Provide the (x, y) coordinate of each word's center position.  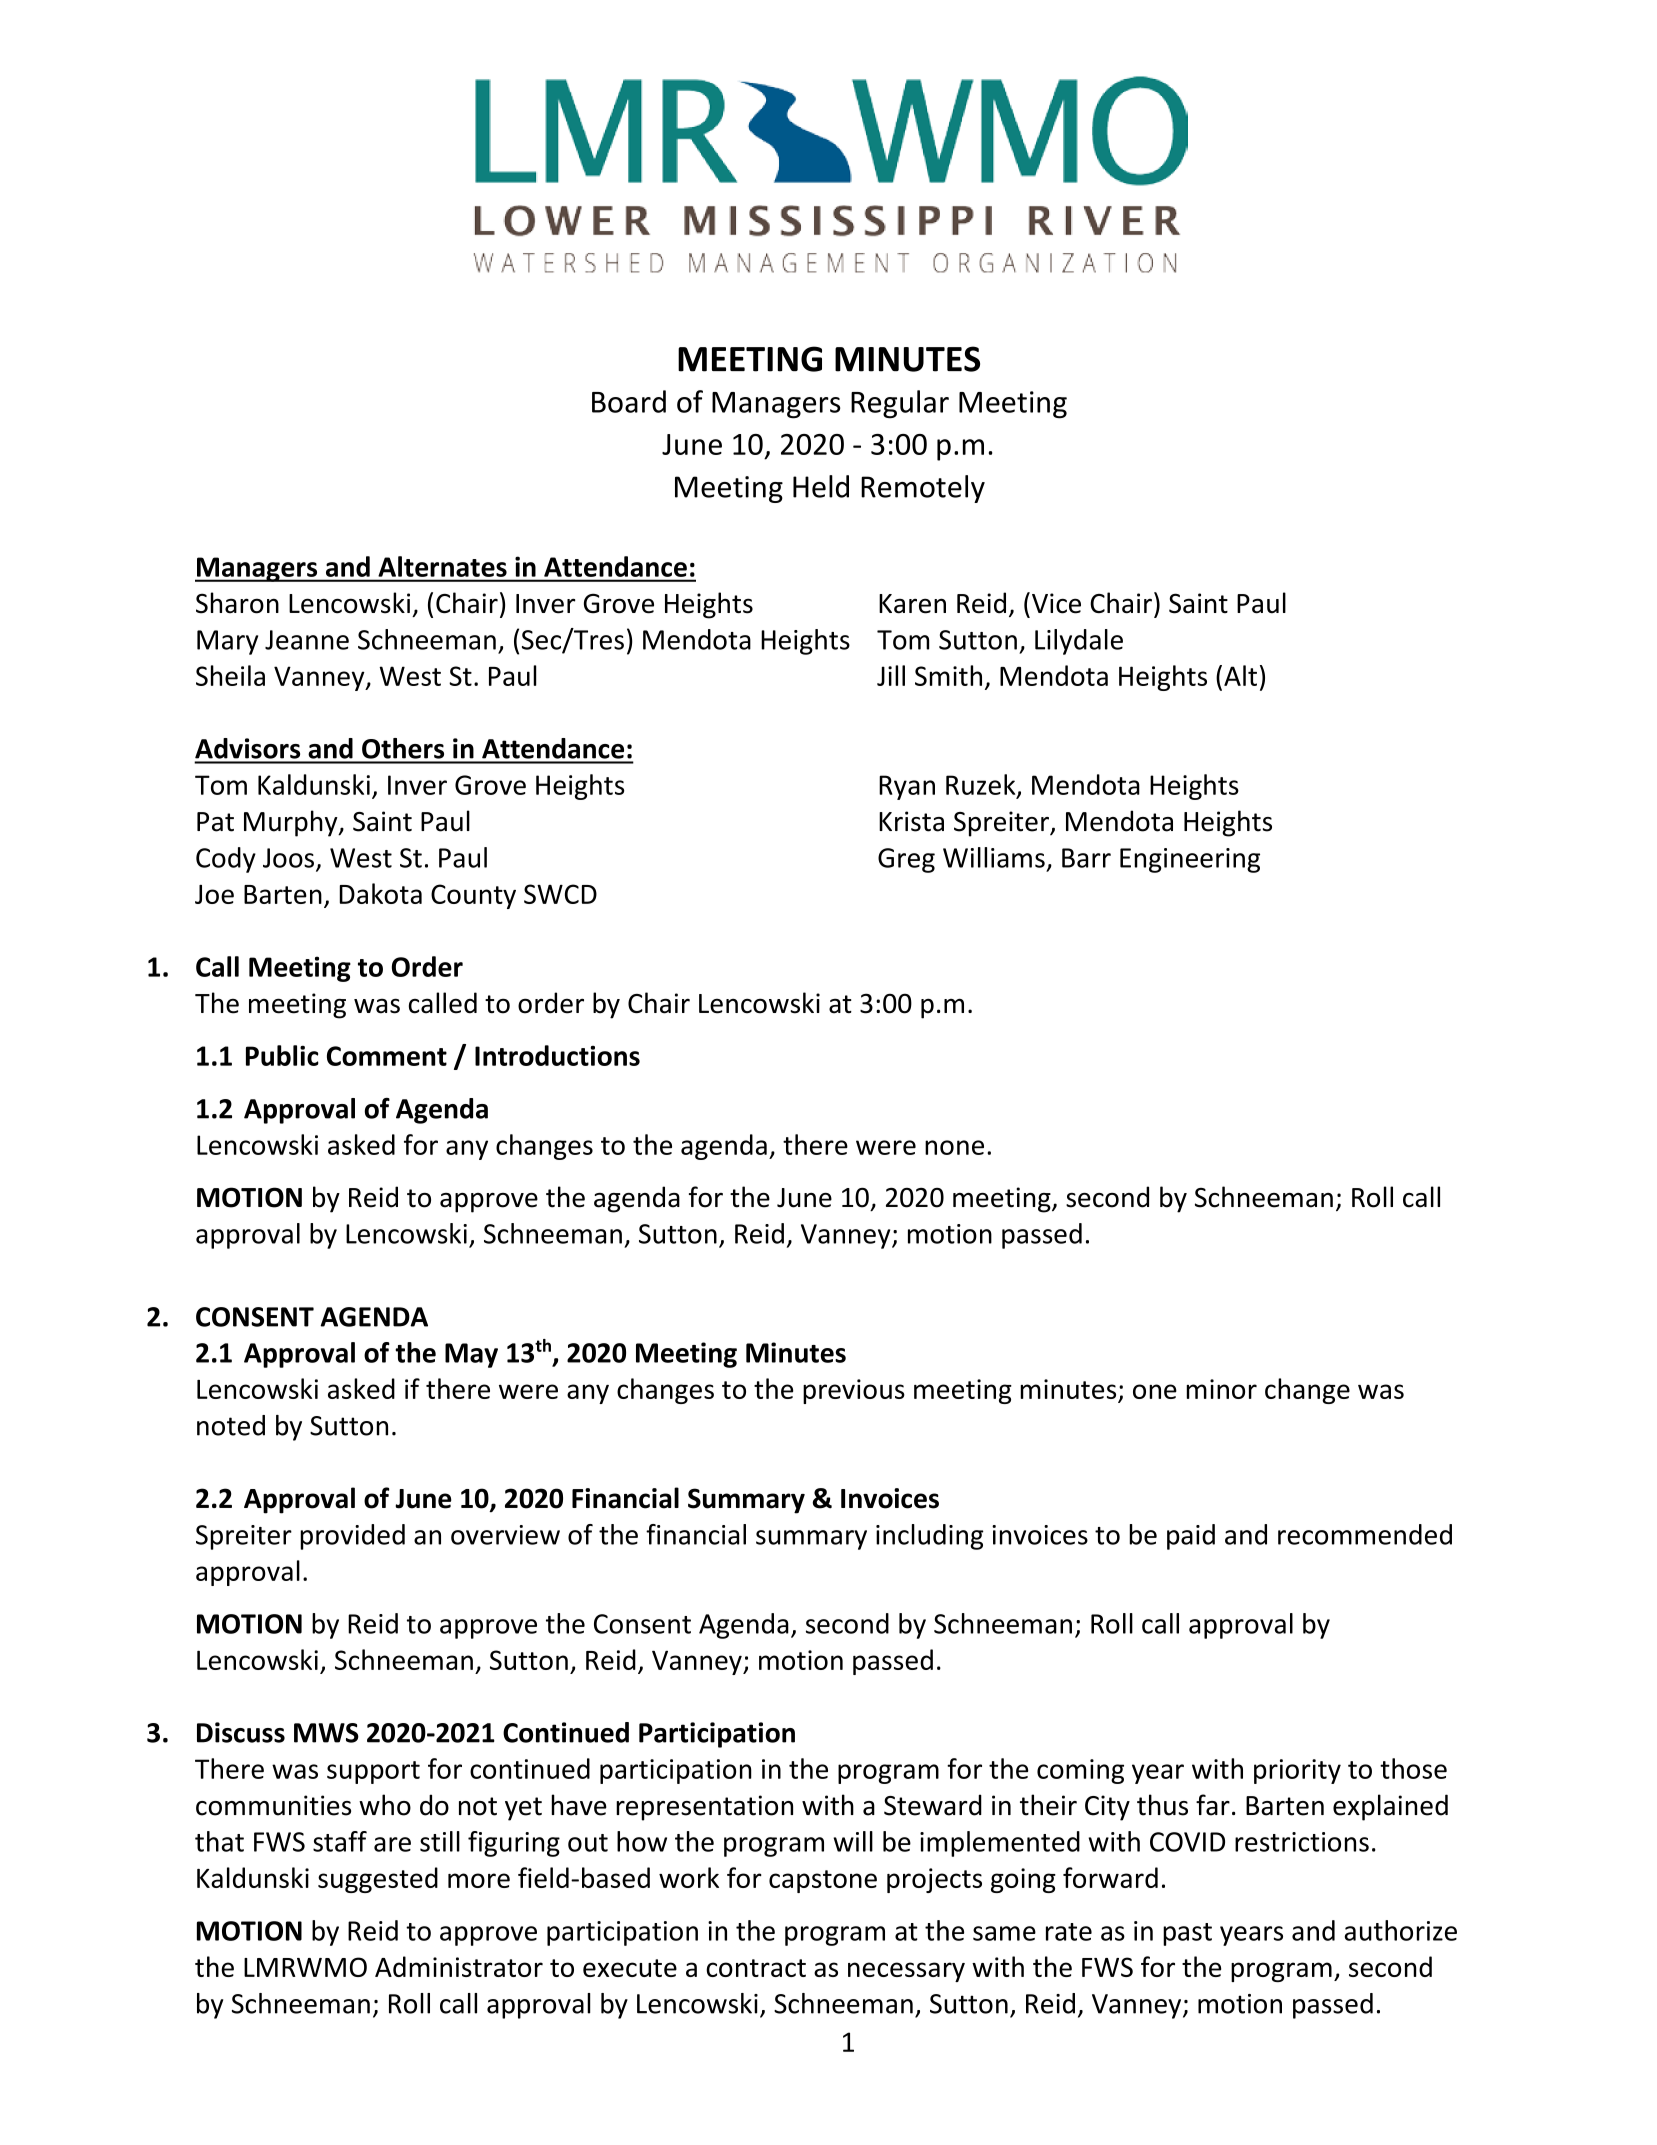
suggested (378, 1880)
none (954, 1147)
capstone (823, 1881)
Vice (1056, 603)
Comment (387, 1056)
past (1187, 1934)
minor (1221, 1389)
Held (821, 486)
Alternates (442, 566)
